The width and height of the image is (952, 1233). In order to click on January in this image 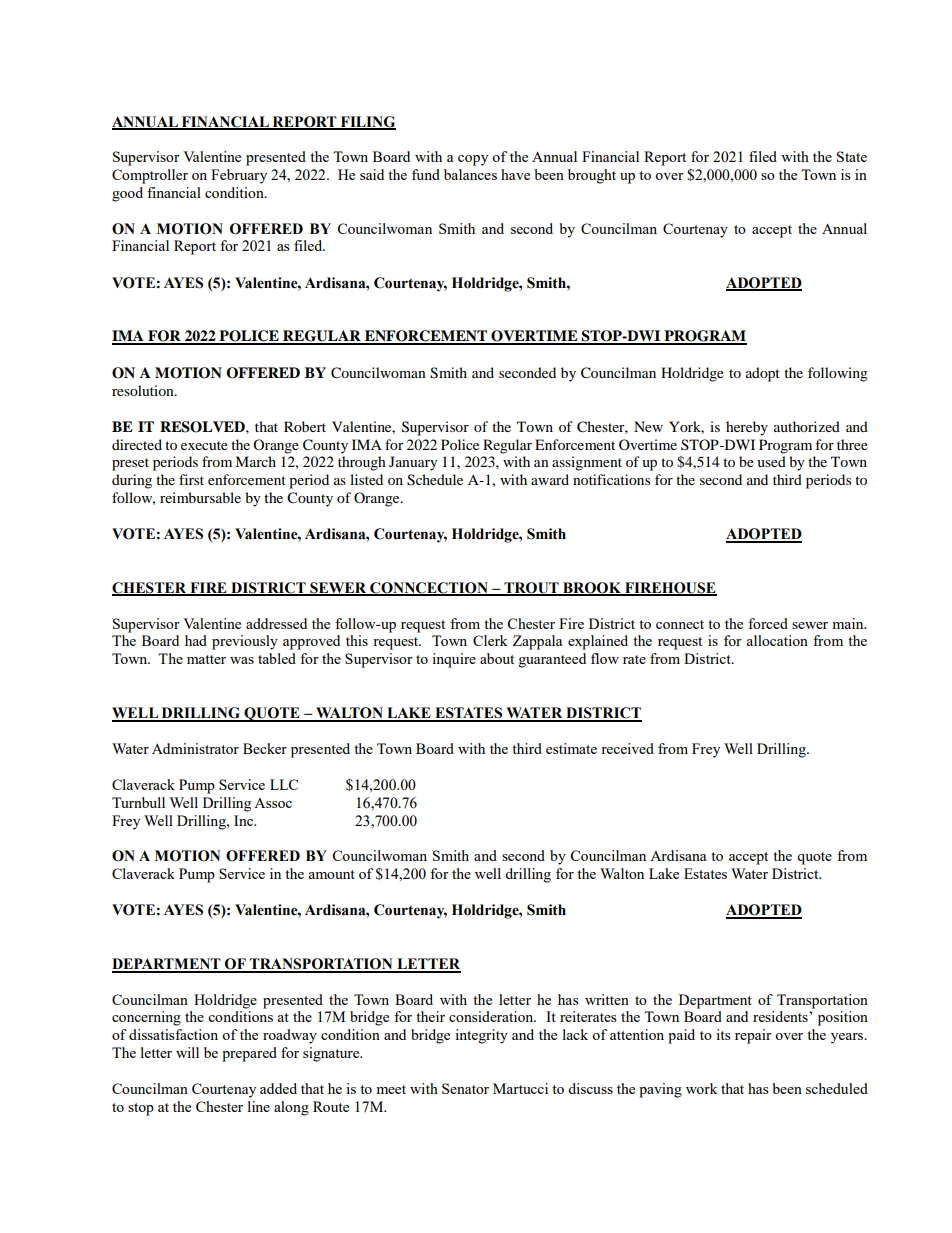, I will do `click(413, 463)`.
